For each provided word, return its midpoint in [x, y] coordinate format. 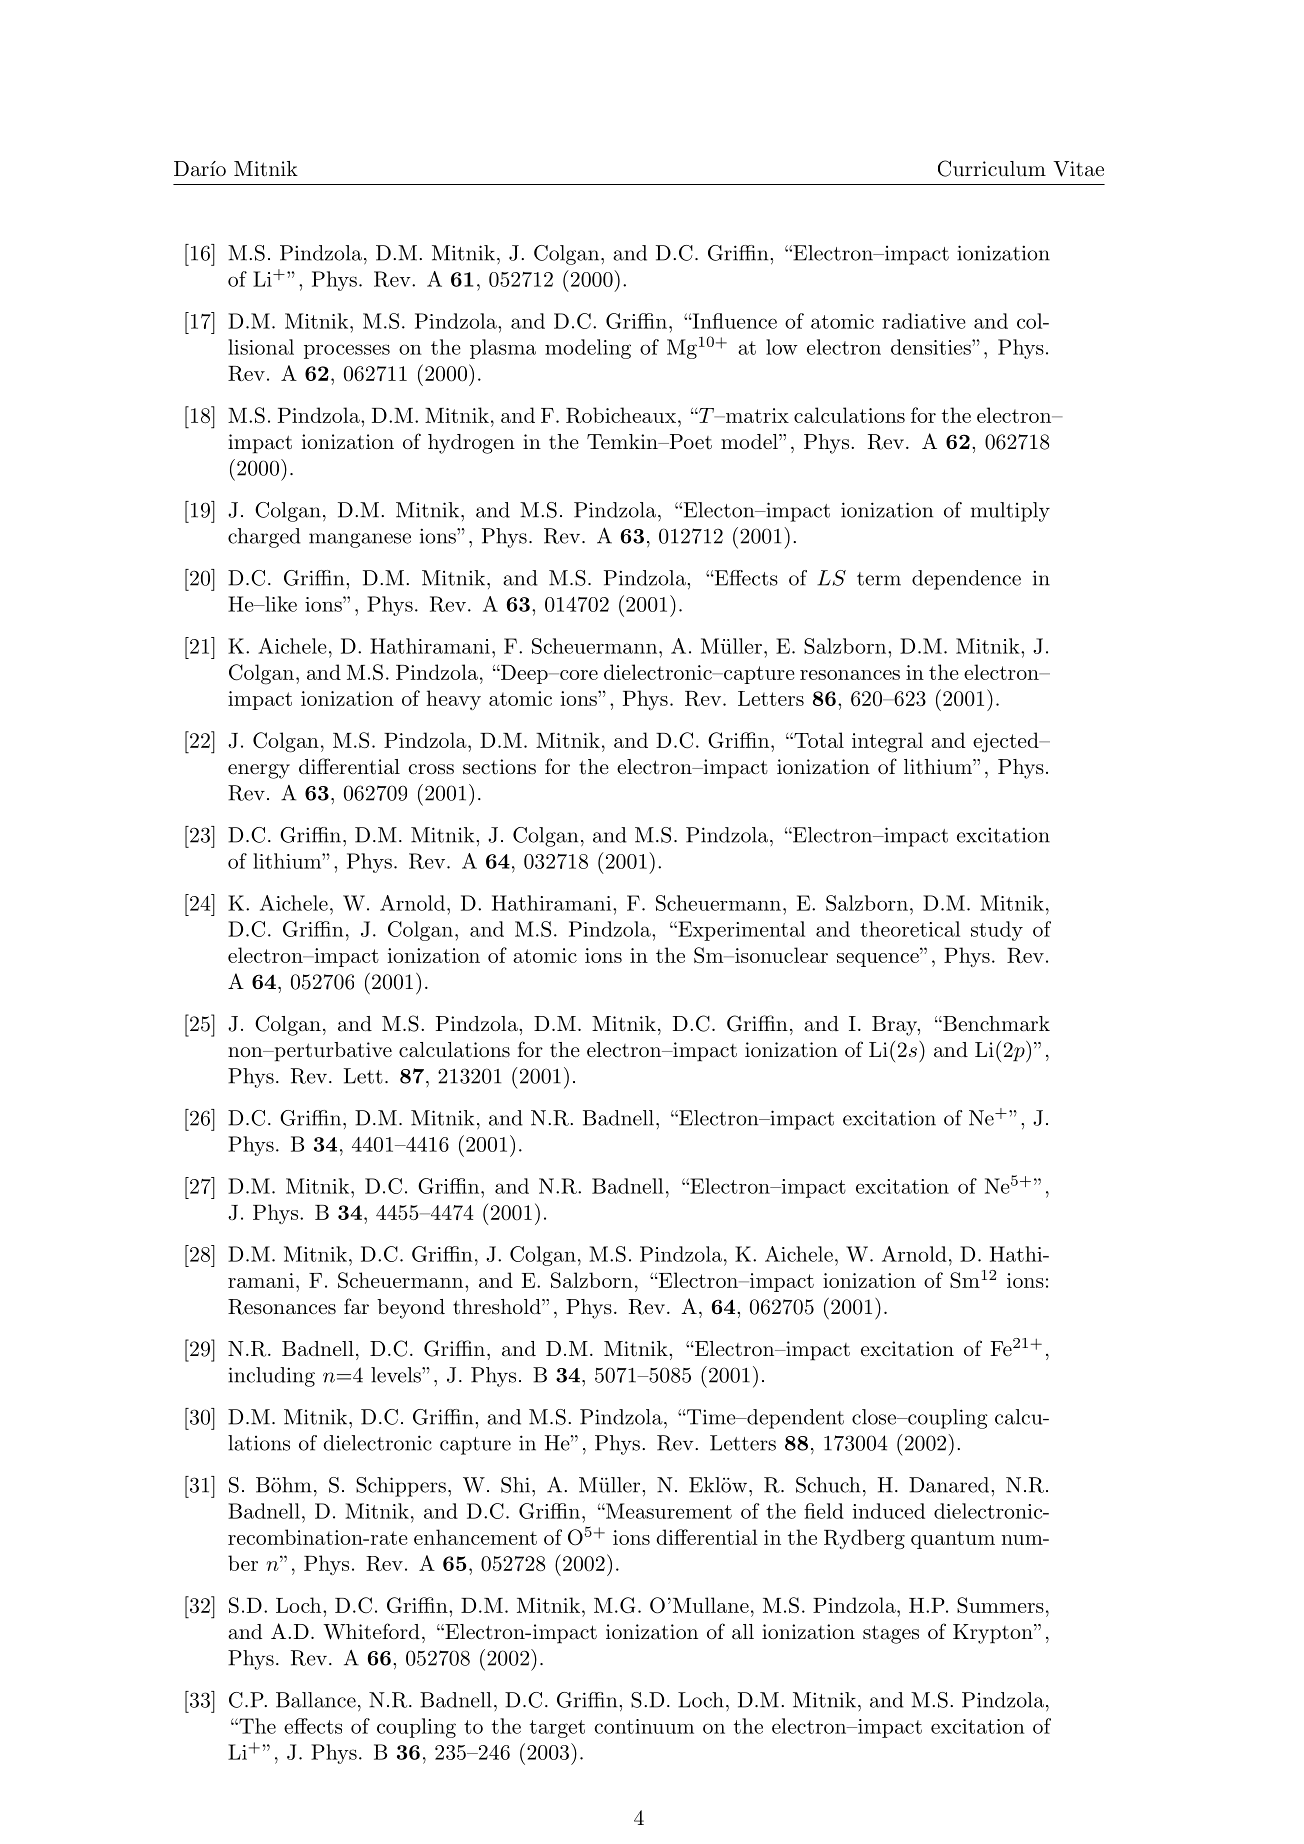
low [782, 347]
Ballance [316, 1700]
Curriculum [992, 168]
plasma [503, 349]
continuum [644, 1726]
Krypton [993, 1634]
